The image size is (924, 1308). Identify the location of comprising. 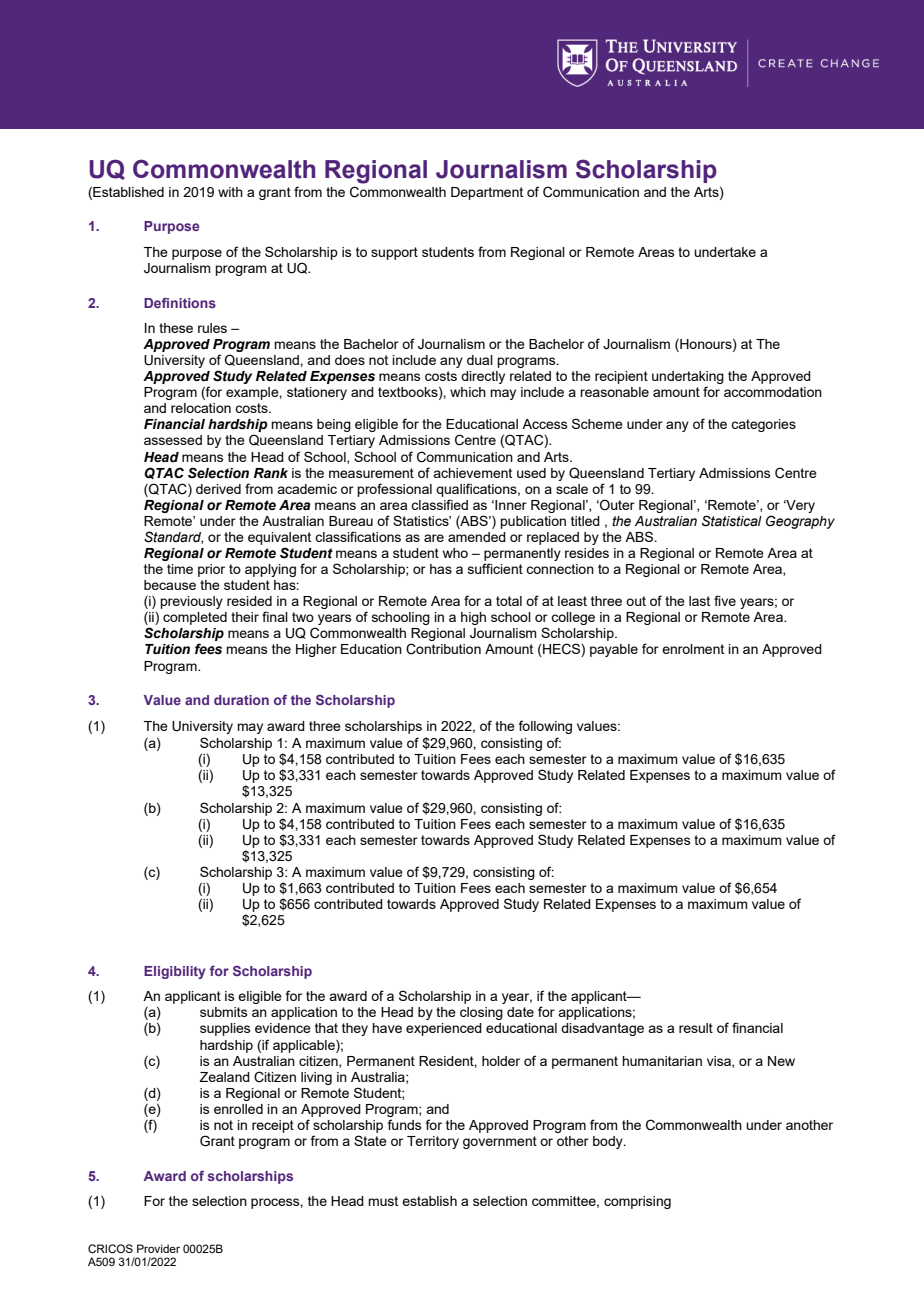
(637, 1202).
